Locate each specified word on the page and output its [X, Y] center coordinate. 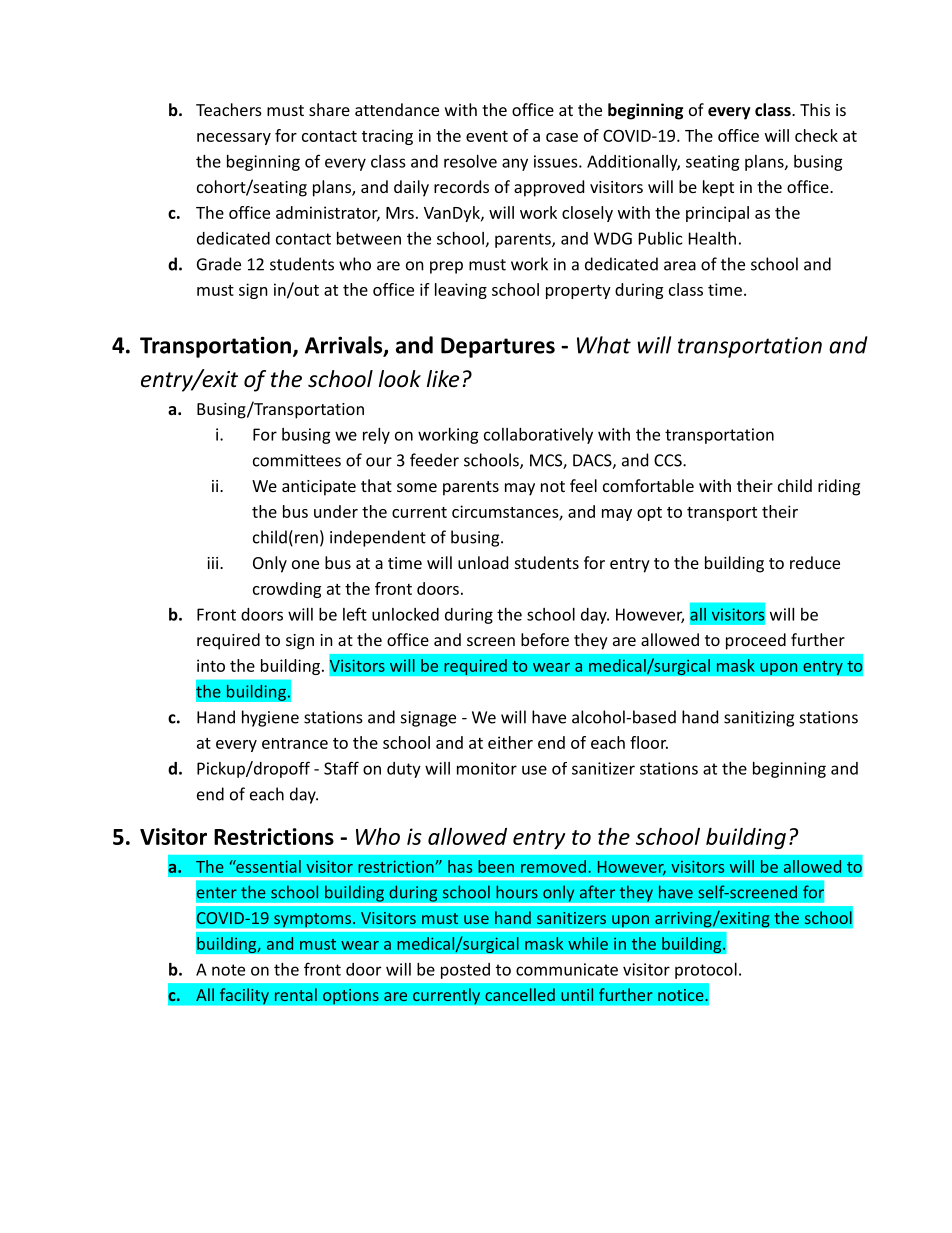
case [562, 137]
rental [296, 994]
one [305, 564]
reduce [815, 562]
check [816, 135]
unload [483, 562]
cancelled [520, 994]
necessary [234, 139]
